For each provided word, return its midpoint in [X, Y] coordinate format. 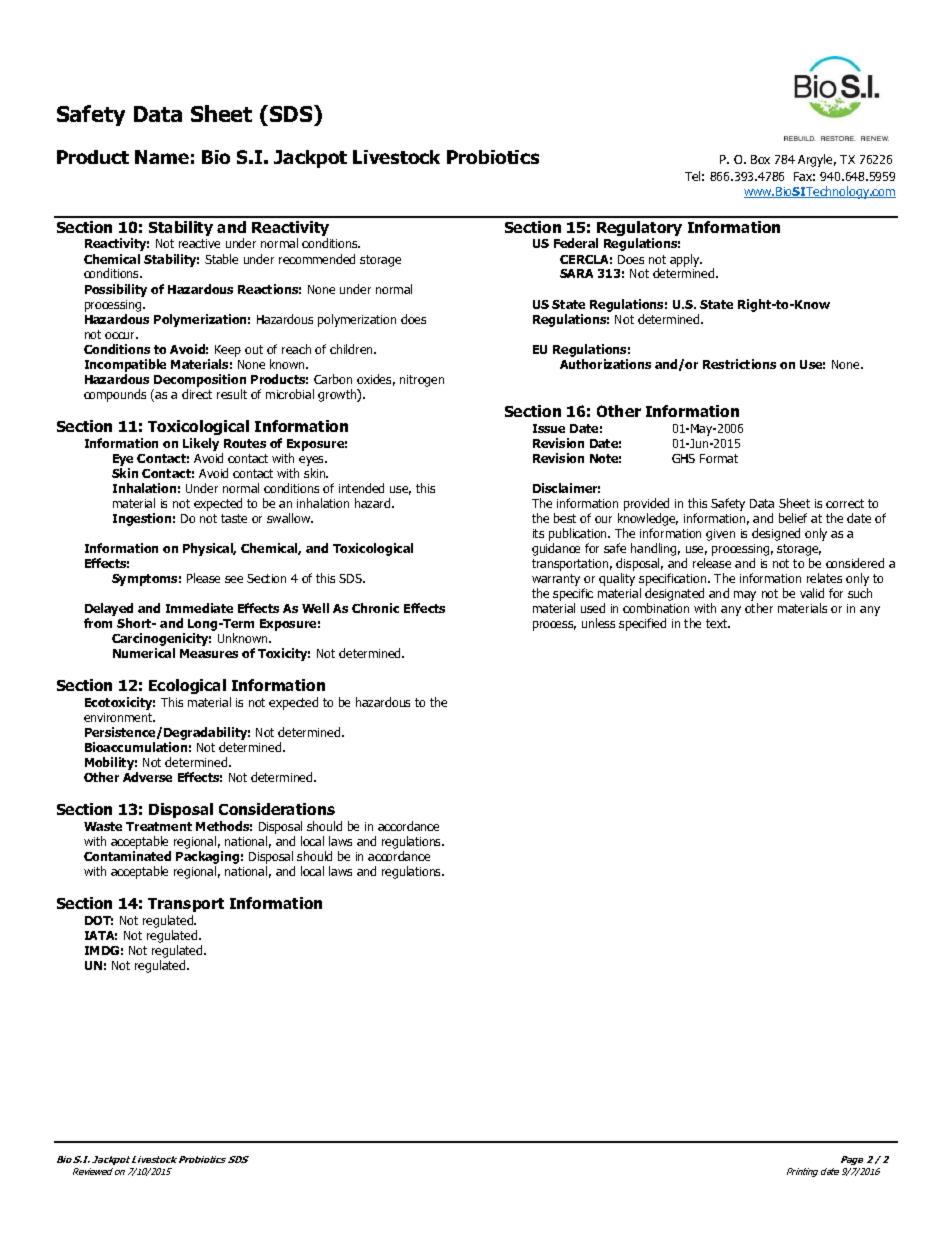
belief [793, 518]
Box [760, 159]
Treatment [159, 826]
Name [162, 157]
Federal [576, 243]
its [538, 533]
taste [234, 518]
